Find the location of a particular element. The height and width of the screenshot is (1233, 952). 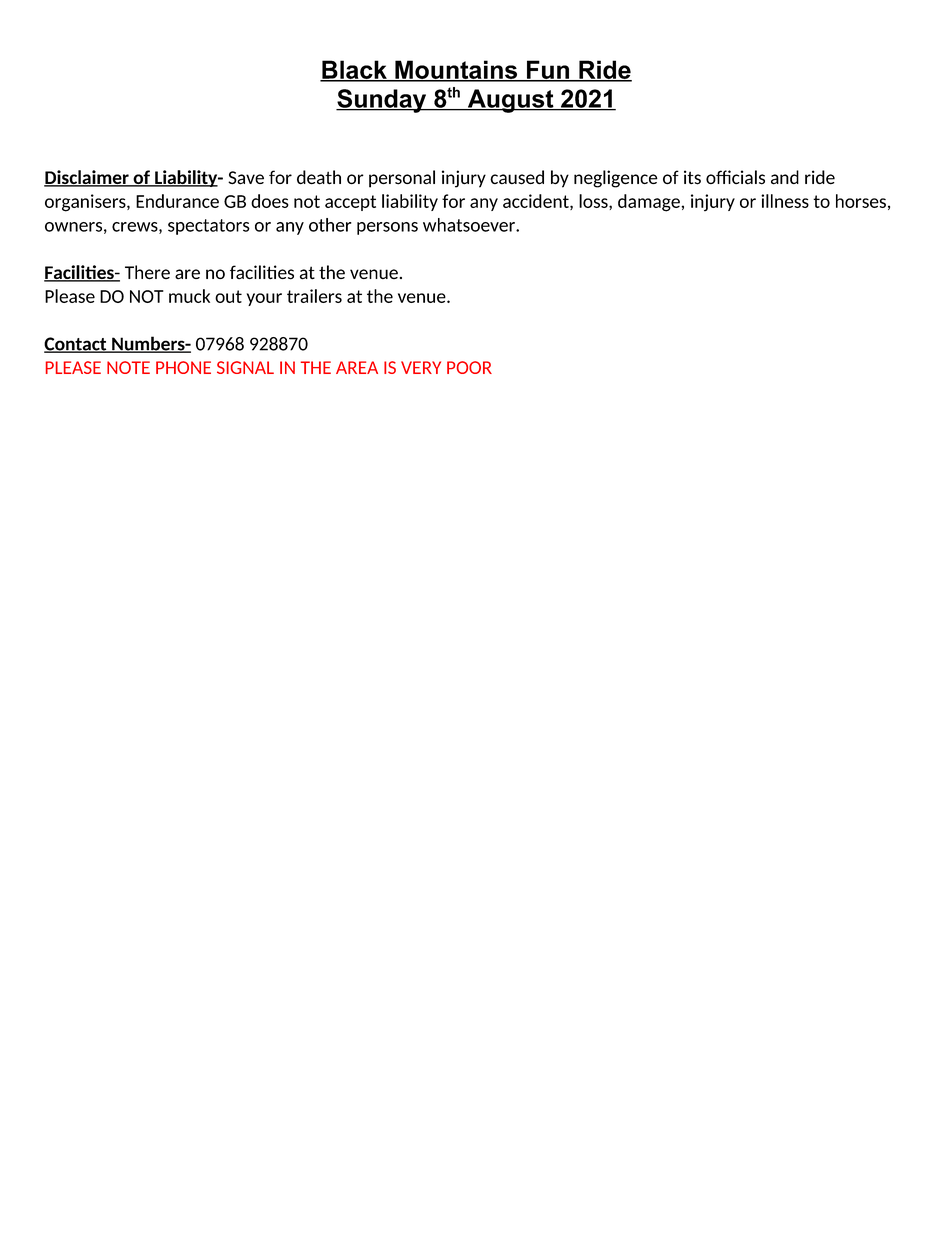

damage is located at coordinates (650, 203).
